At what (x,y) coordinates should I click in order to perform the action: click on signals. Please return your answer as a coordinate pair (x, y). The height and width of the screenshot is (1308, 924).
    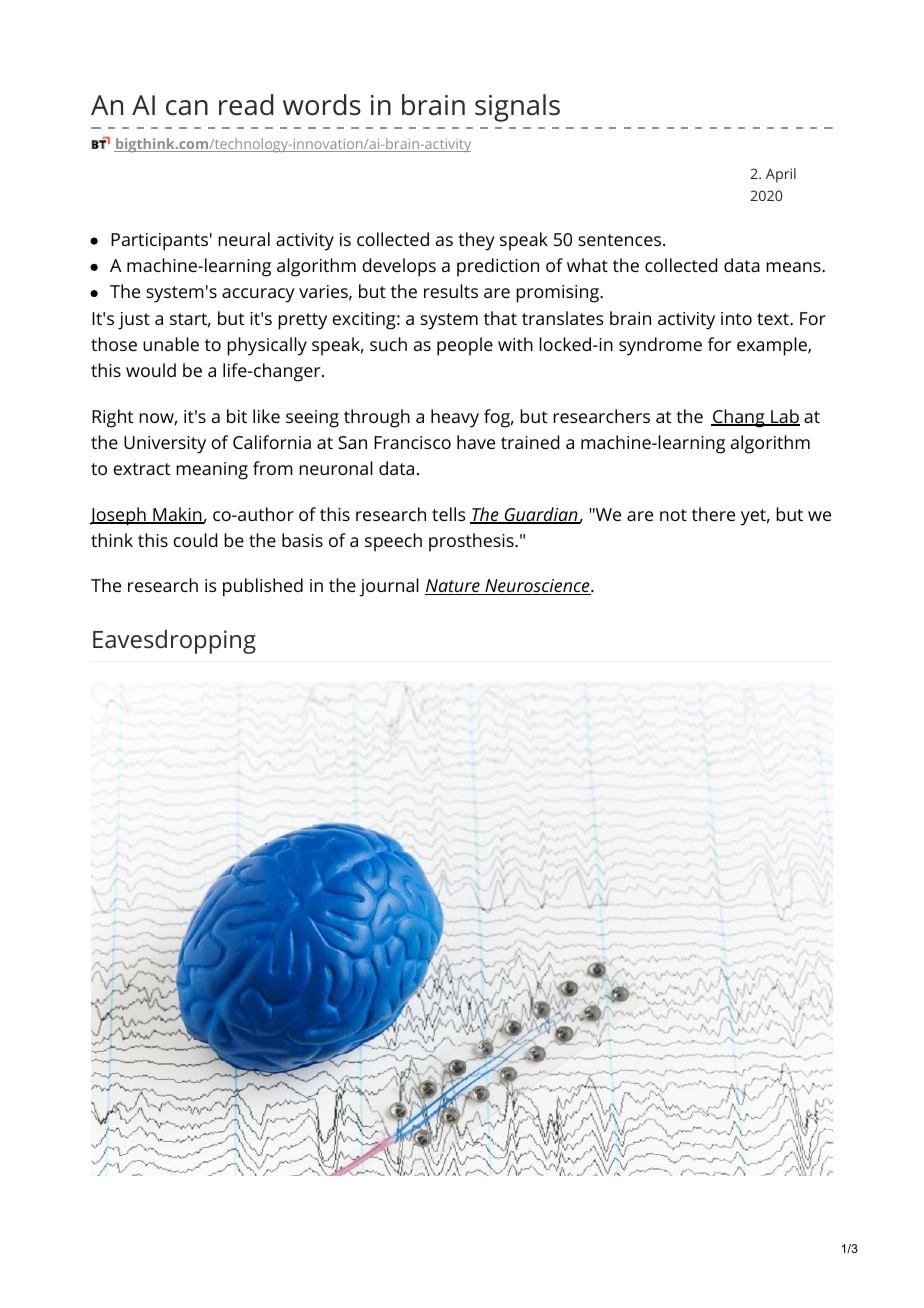
    Looking at the image, I should click on (517, 108).
